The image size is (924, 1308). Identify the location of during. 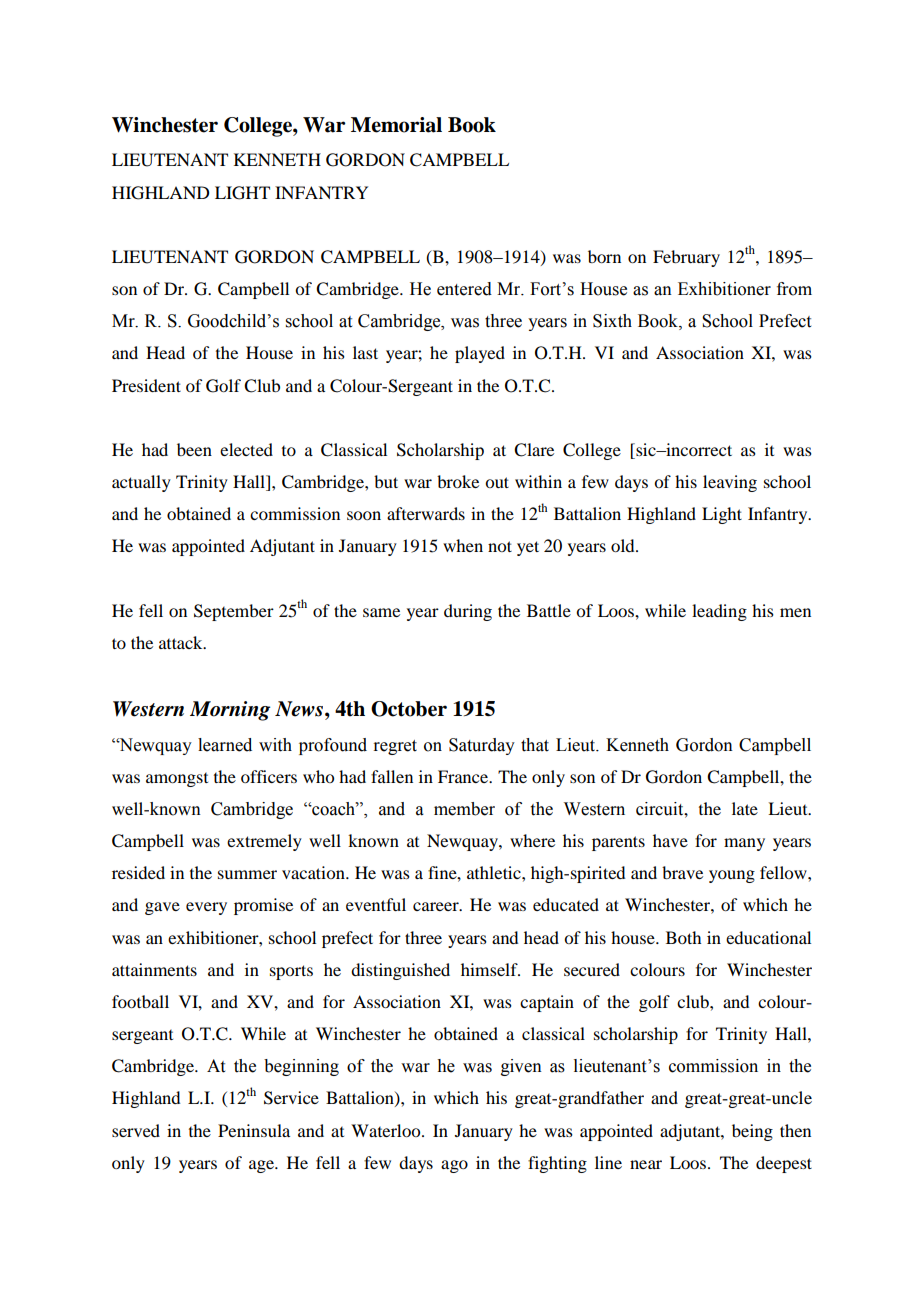
(468, 612).
